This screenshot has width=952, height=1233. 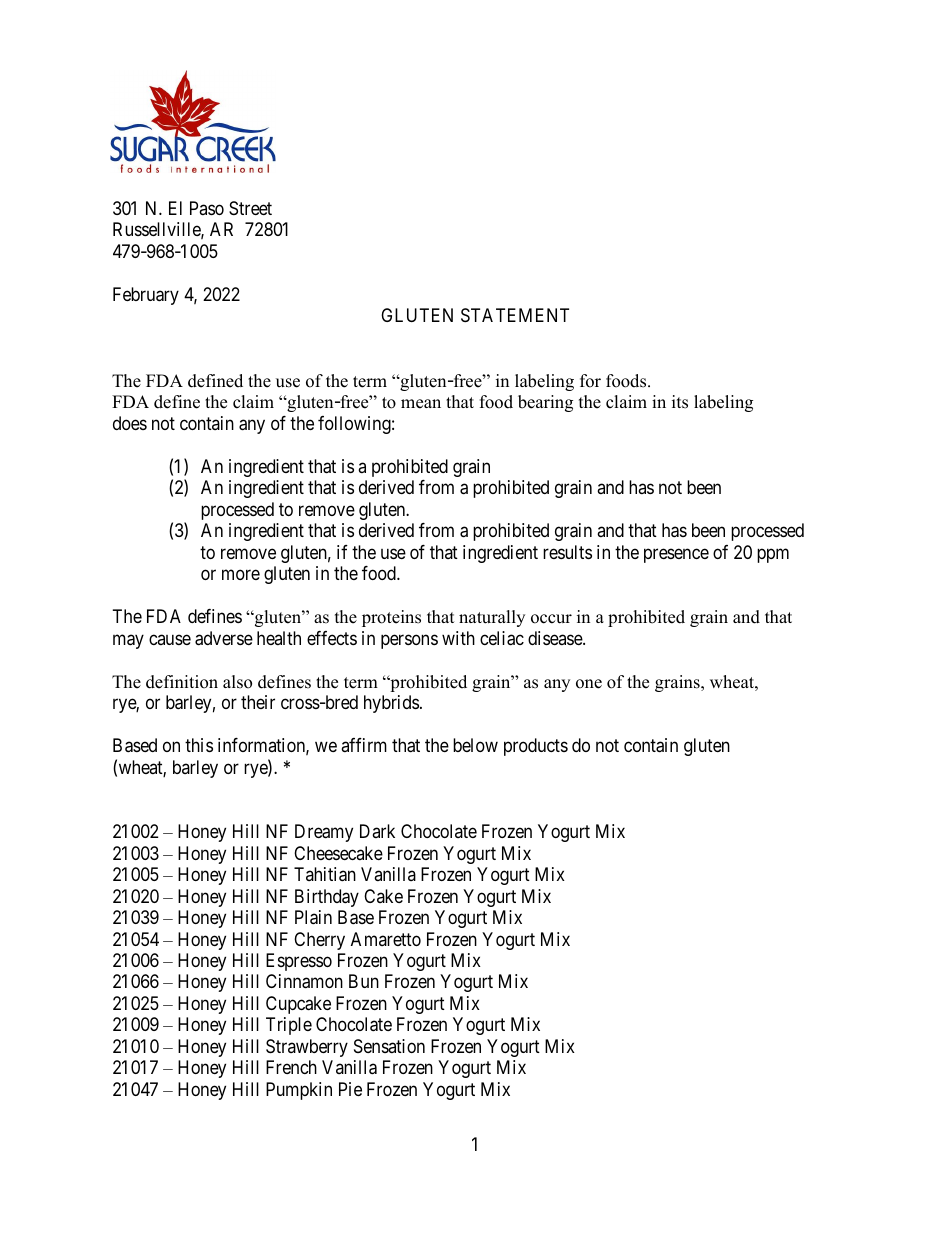 What do you see at coordinates (680, 402) in the screenshot?
I see `its` at bounding box center [680, 402].
